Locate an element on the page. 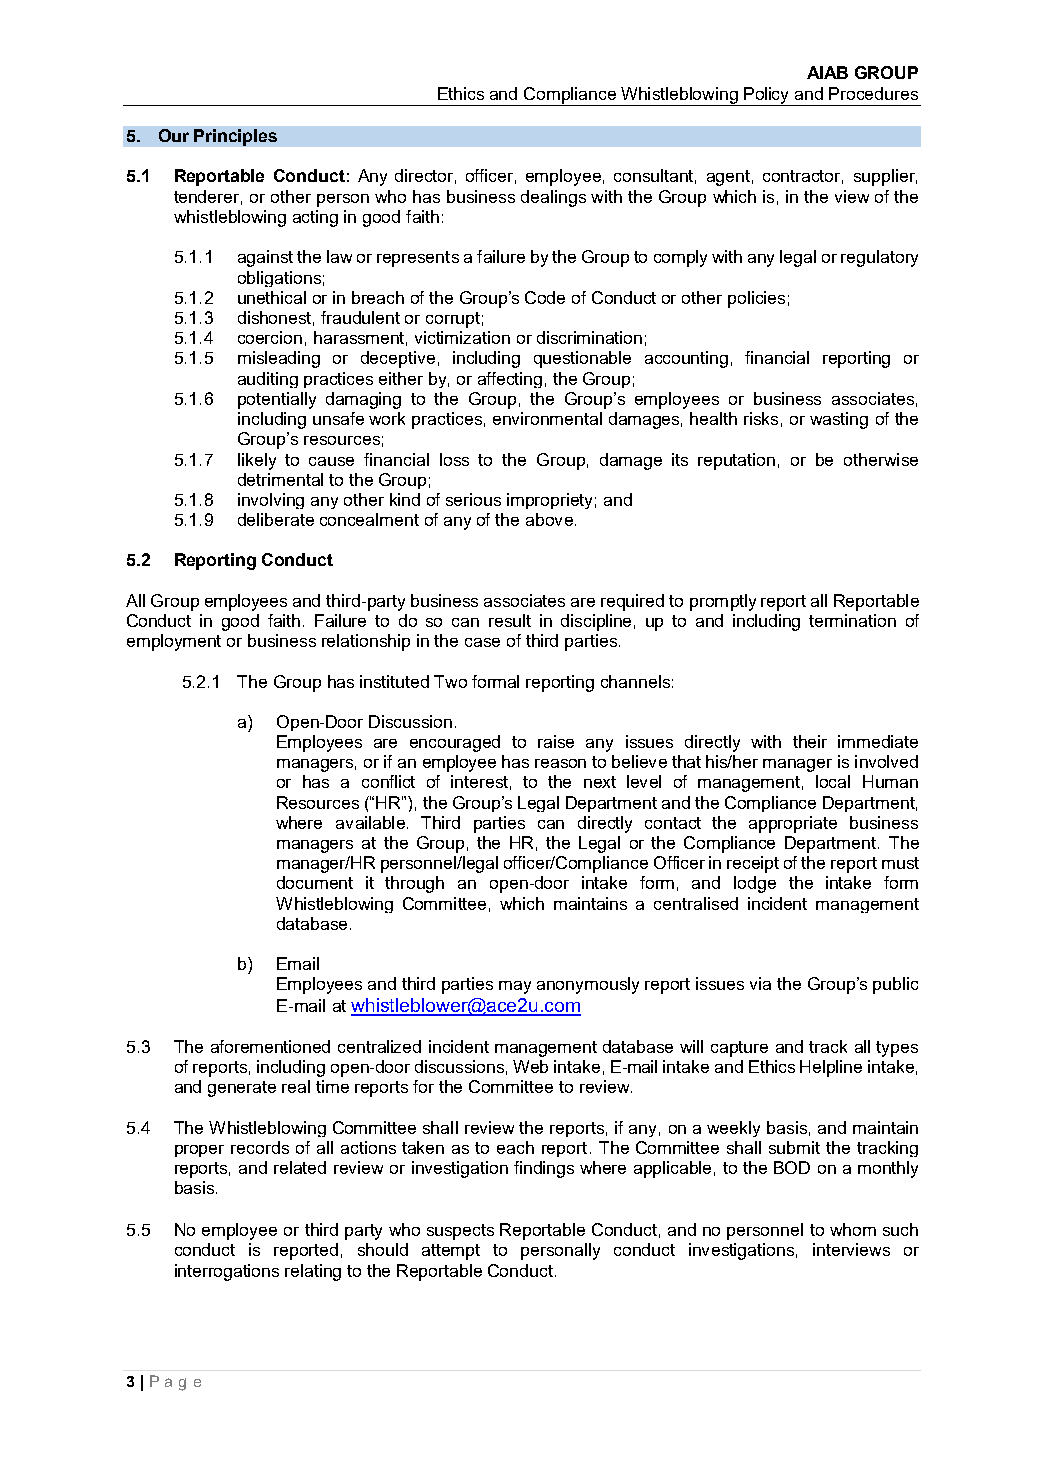  aforementioned is located at coordinates (270, 1046).
